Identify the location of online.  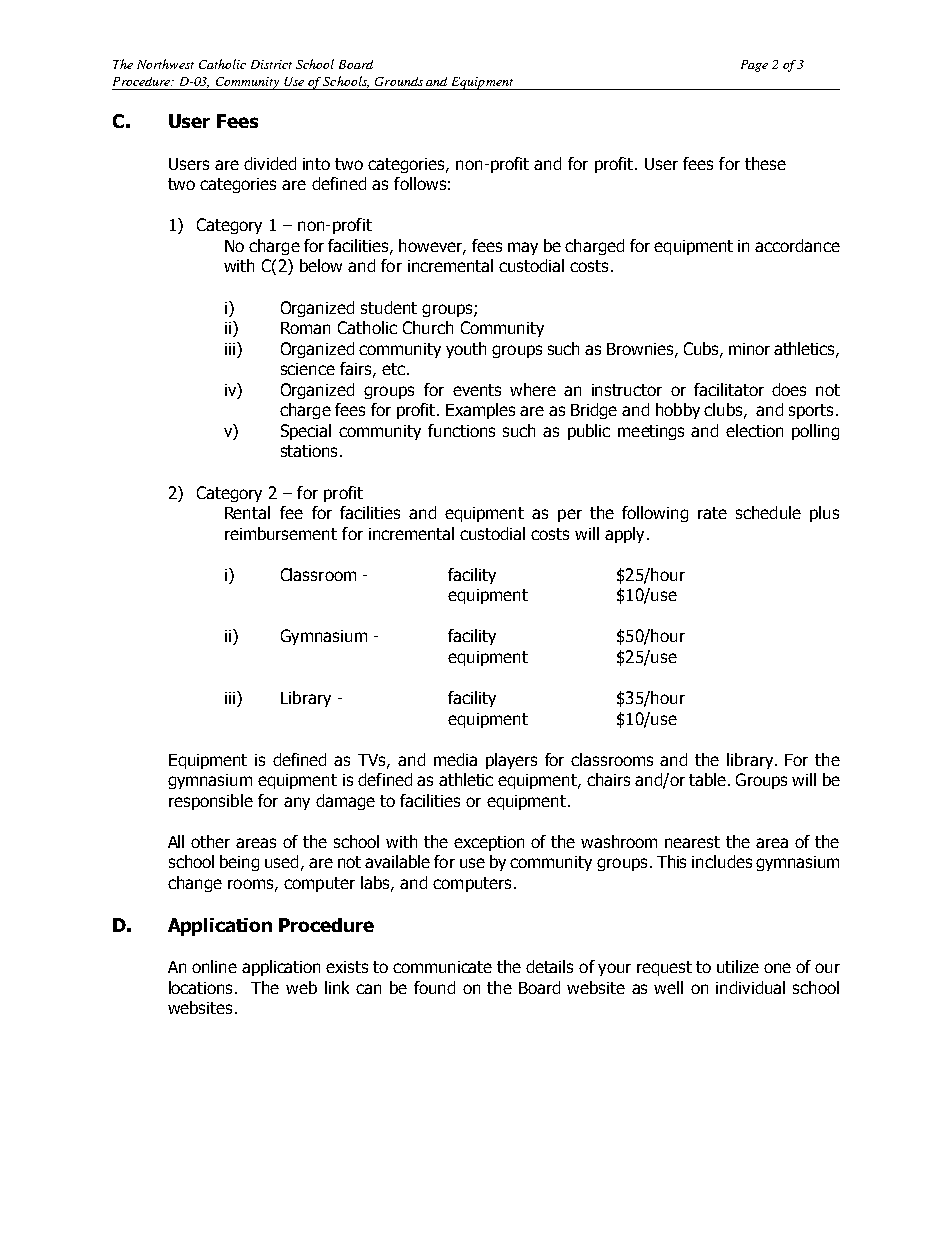
(214, 966).
